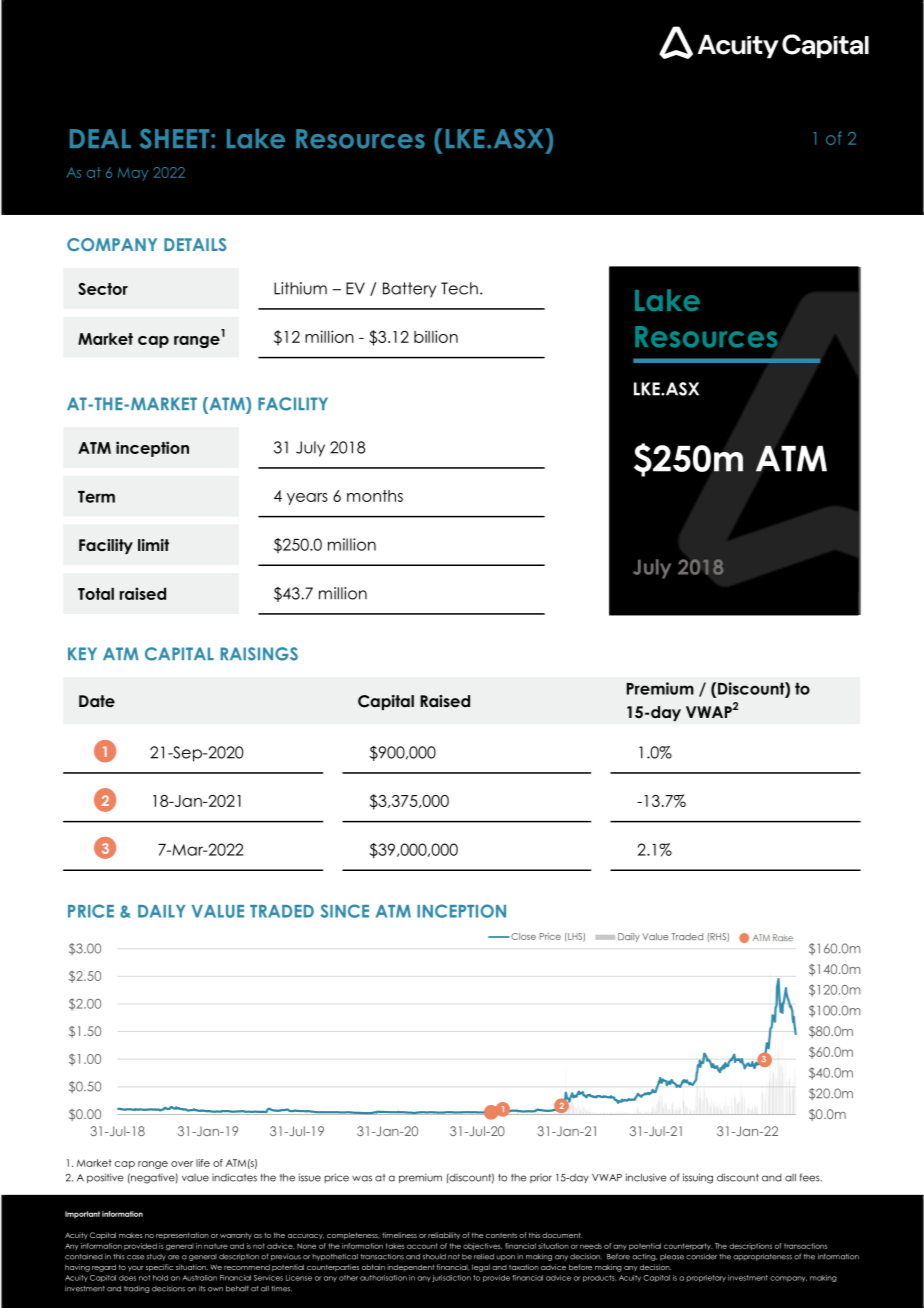 This document has height=1308, width=924. I want to click on May, so click(133, 174).
